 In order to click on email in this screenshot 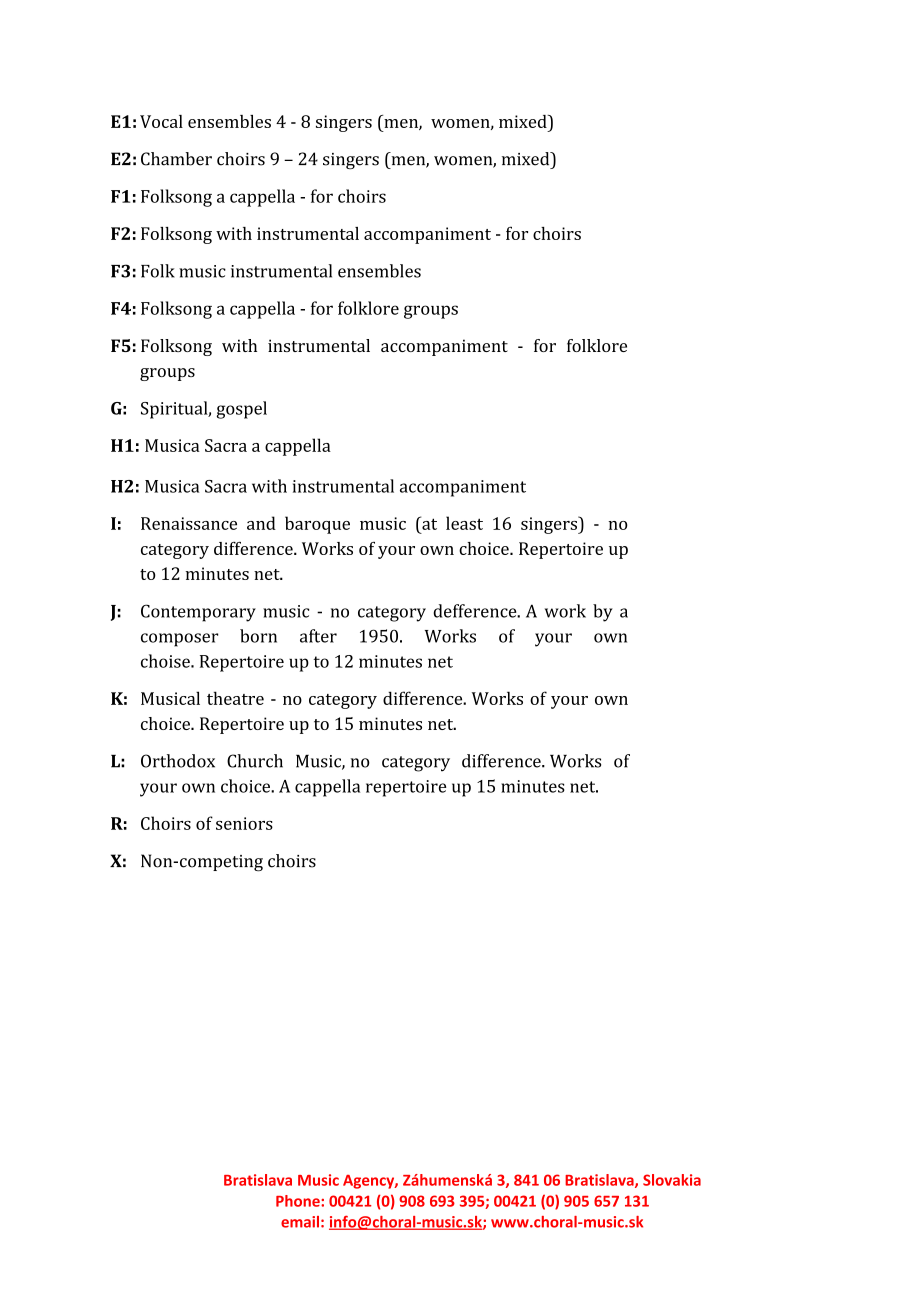, I will do `click(300, 1222)`.
